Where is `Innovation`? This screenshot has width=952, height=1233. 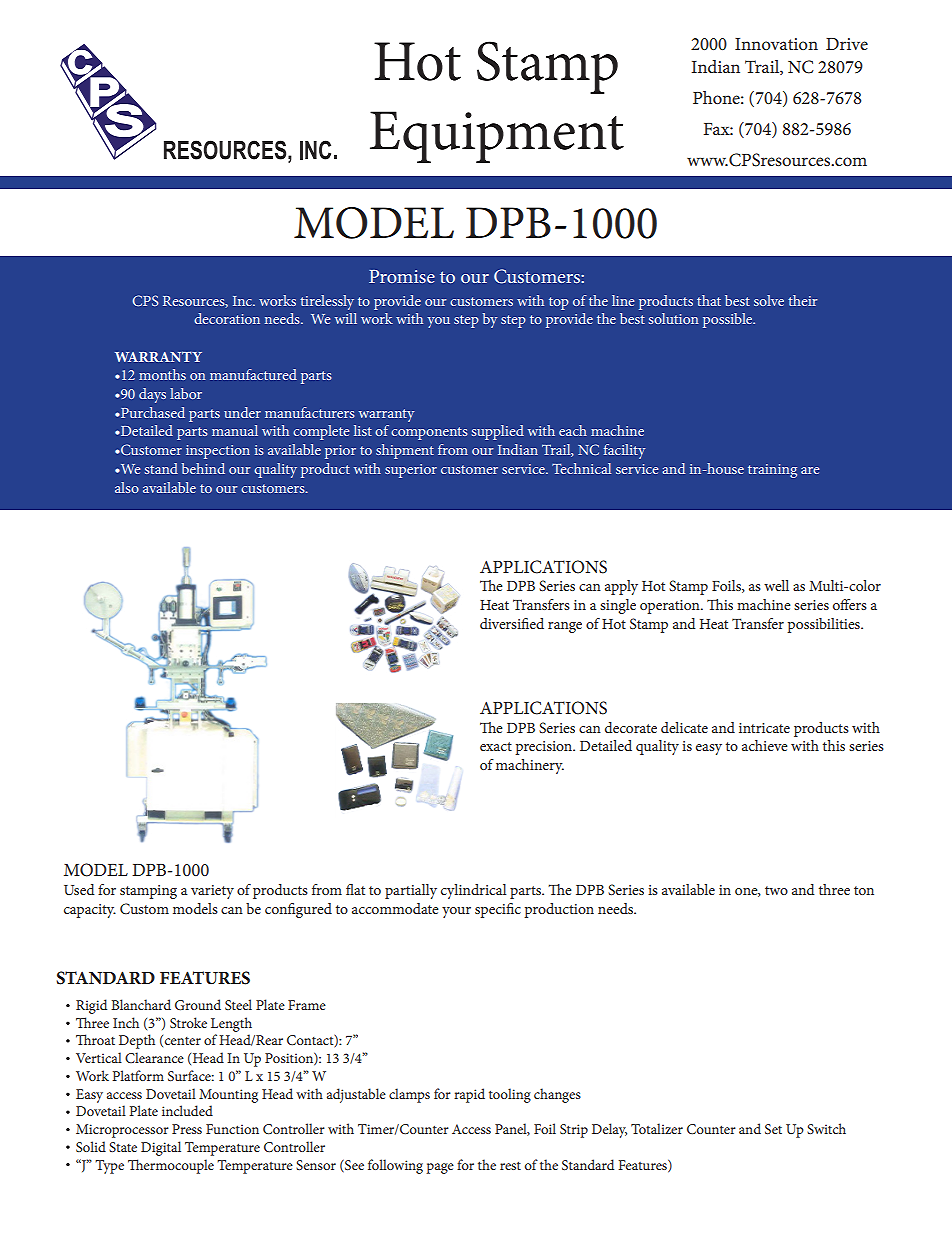 Innovation is located at coordinates (776, 44).
